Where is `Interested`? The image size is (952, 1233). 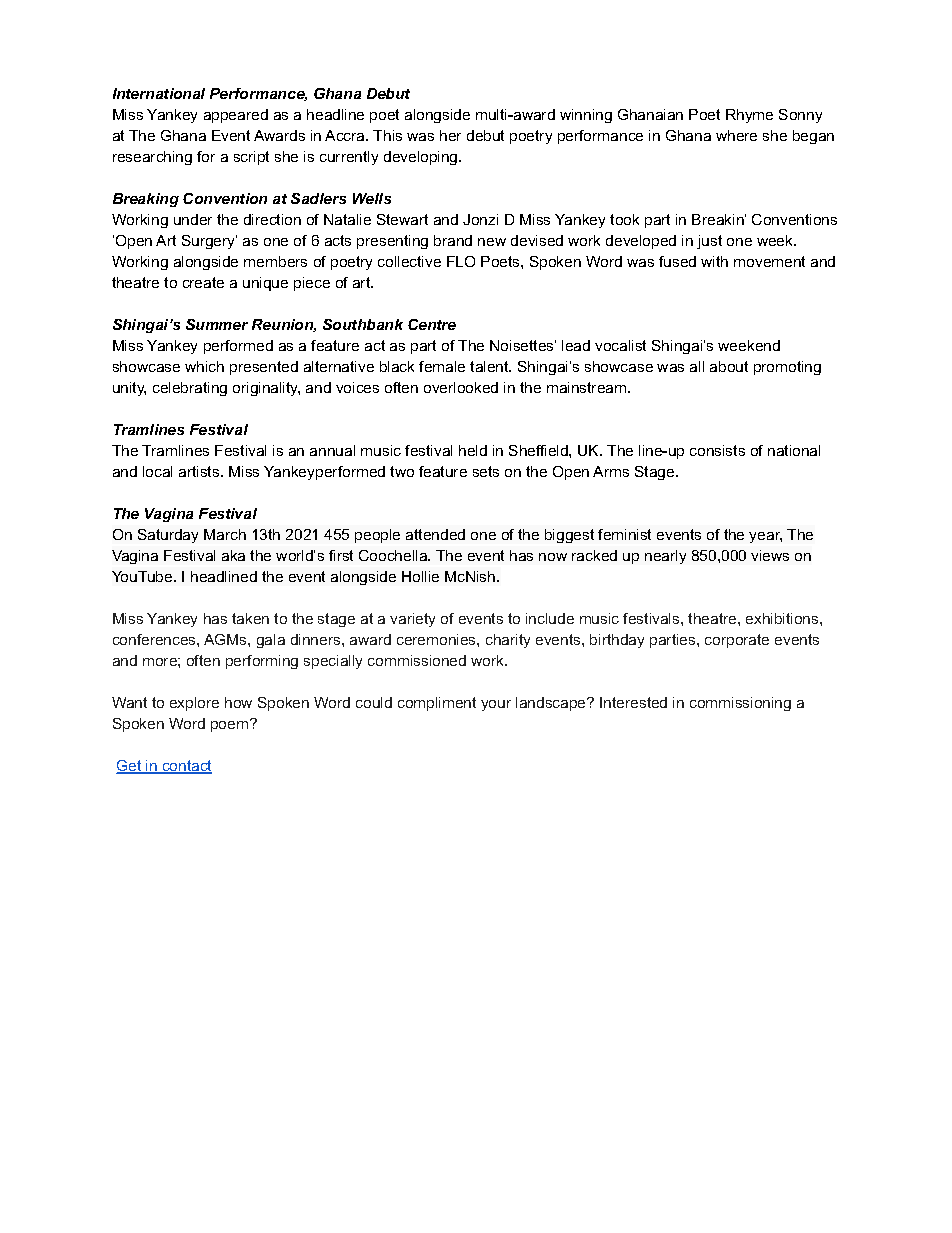 Interested is located at coordinates (633, 702).
